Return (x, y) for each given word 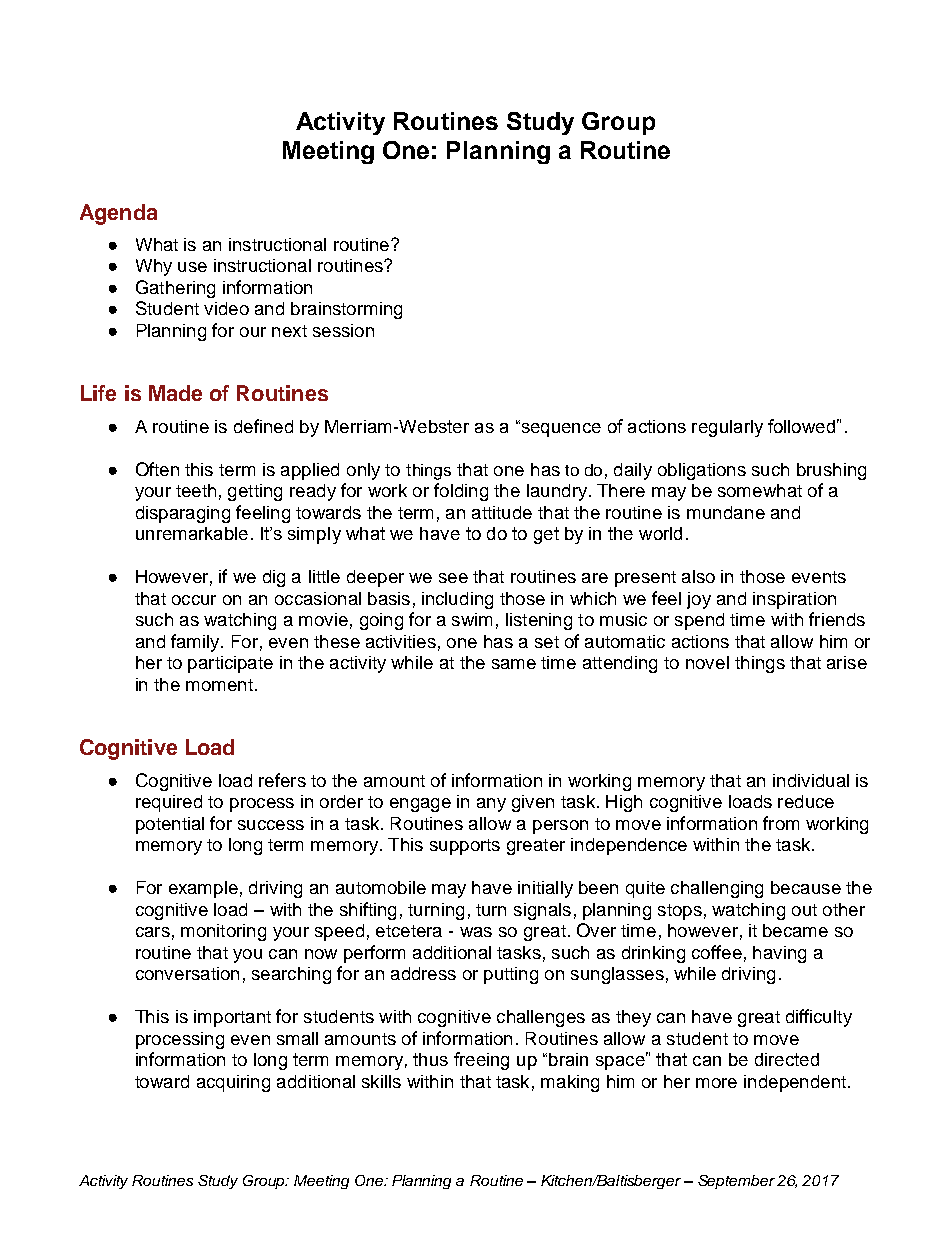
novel (707, 662)
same (514, 664)
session (343, 330)
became (795, 930)
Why (154, 267)
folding (461, 492)
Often (157, 469)
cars (153, 932)
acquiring (233, 1083)
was (476, 932)
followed (801, 426)
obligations (702, 471)
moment (219, 685)
